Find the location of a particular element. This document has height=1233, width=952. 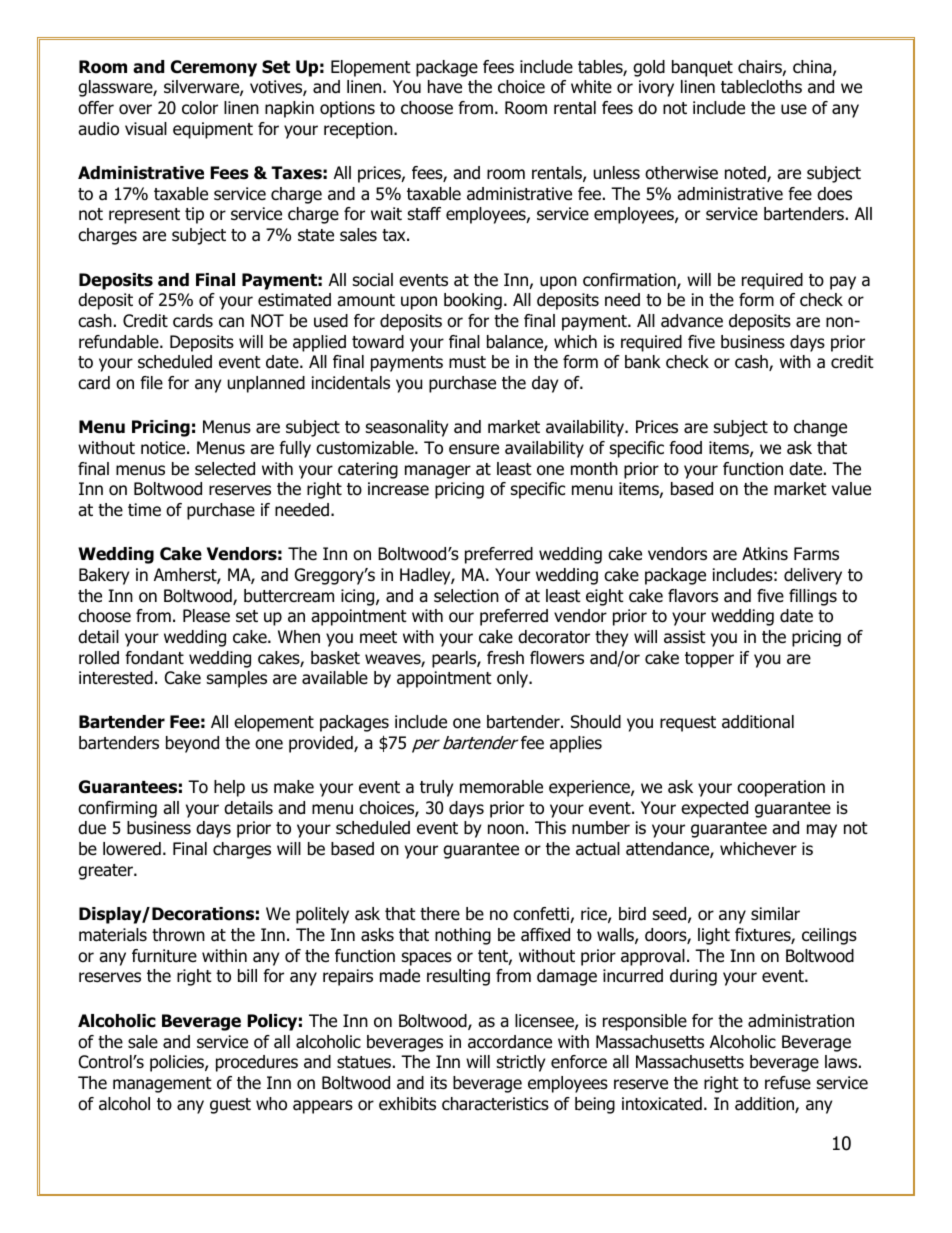

refuse is located at coordinates (788, 1083).
